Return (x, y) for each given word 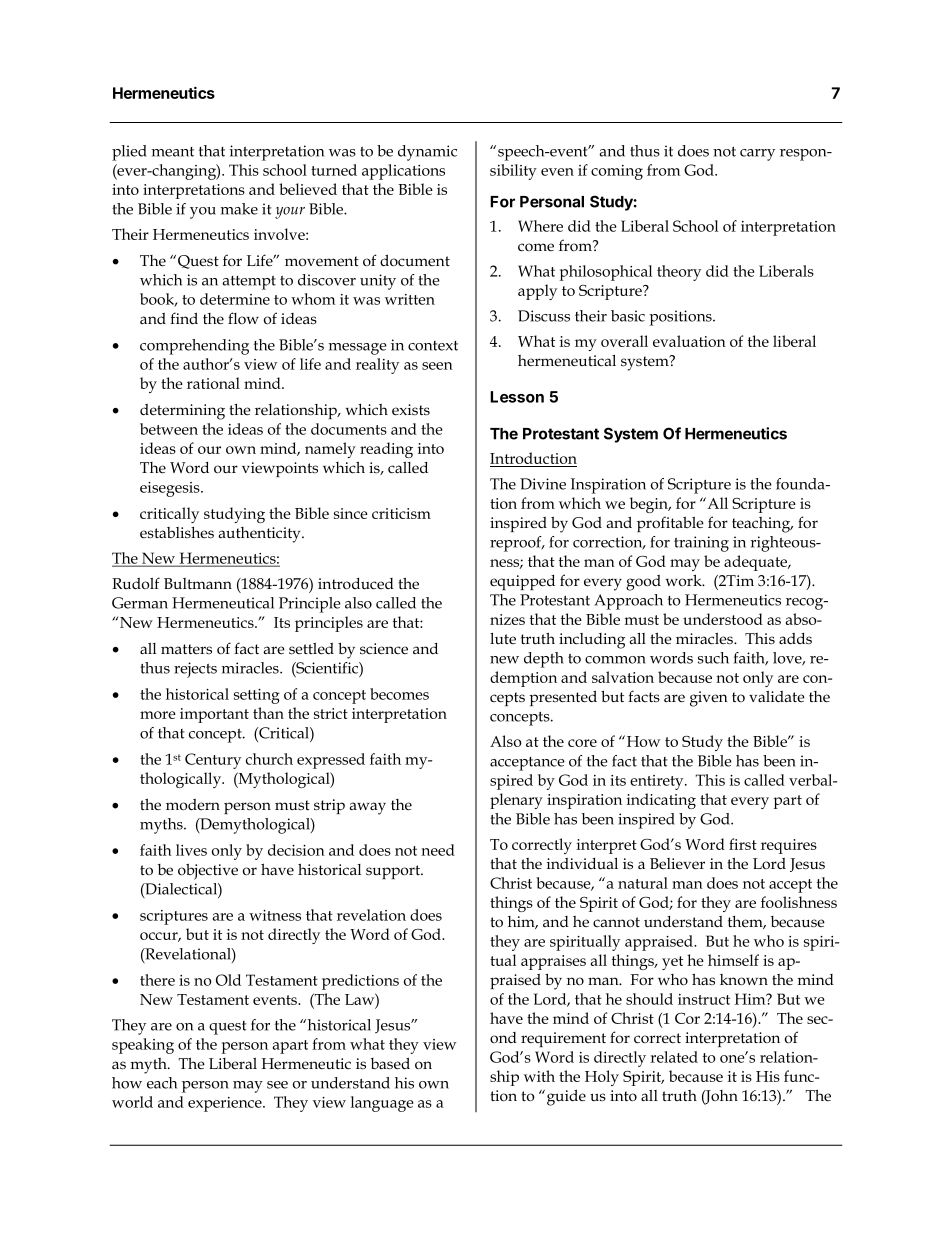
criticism (401, 513)
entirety (658, 782)
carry (757, 155)
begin (650, 505)
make (239, 209)
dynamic (427, 153)
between (169, 429)
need (438, 850)
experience (226, 1104)
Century (213, 761)
